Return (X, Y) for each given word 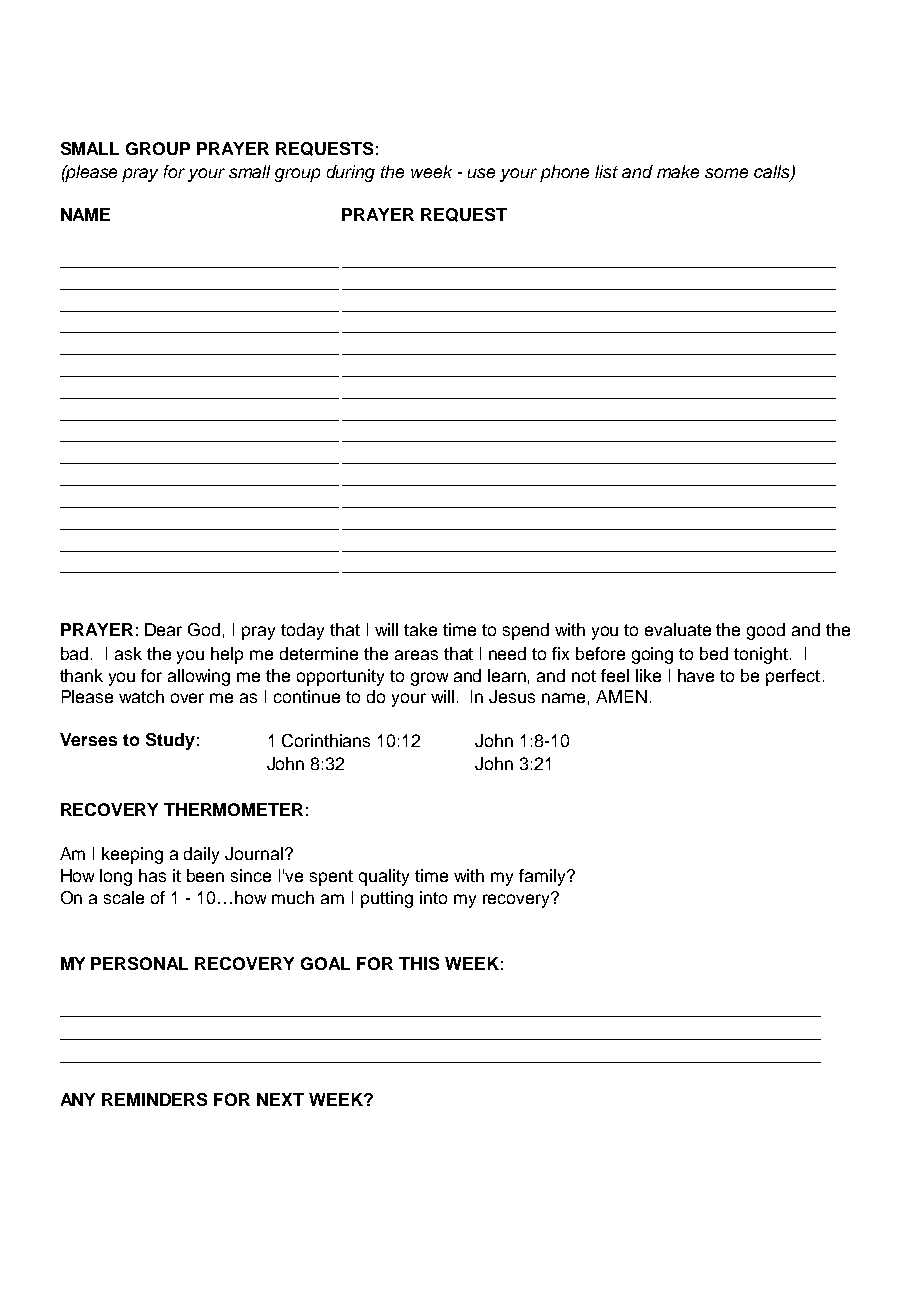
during (351, 173)
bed (714, 653)
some (726, 173)
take (420, 629)
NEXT (280, 1099)
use (481, 173)
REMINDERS (154, 1099)
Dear (163, 629)
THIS (419, 963)
